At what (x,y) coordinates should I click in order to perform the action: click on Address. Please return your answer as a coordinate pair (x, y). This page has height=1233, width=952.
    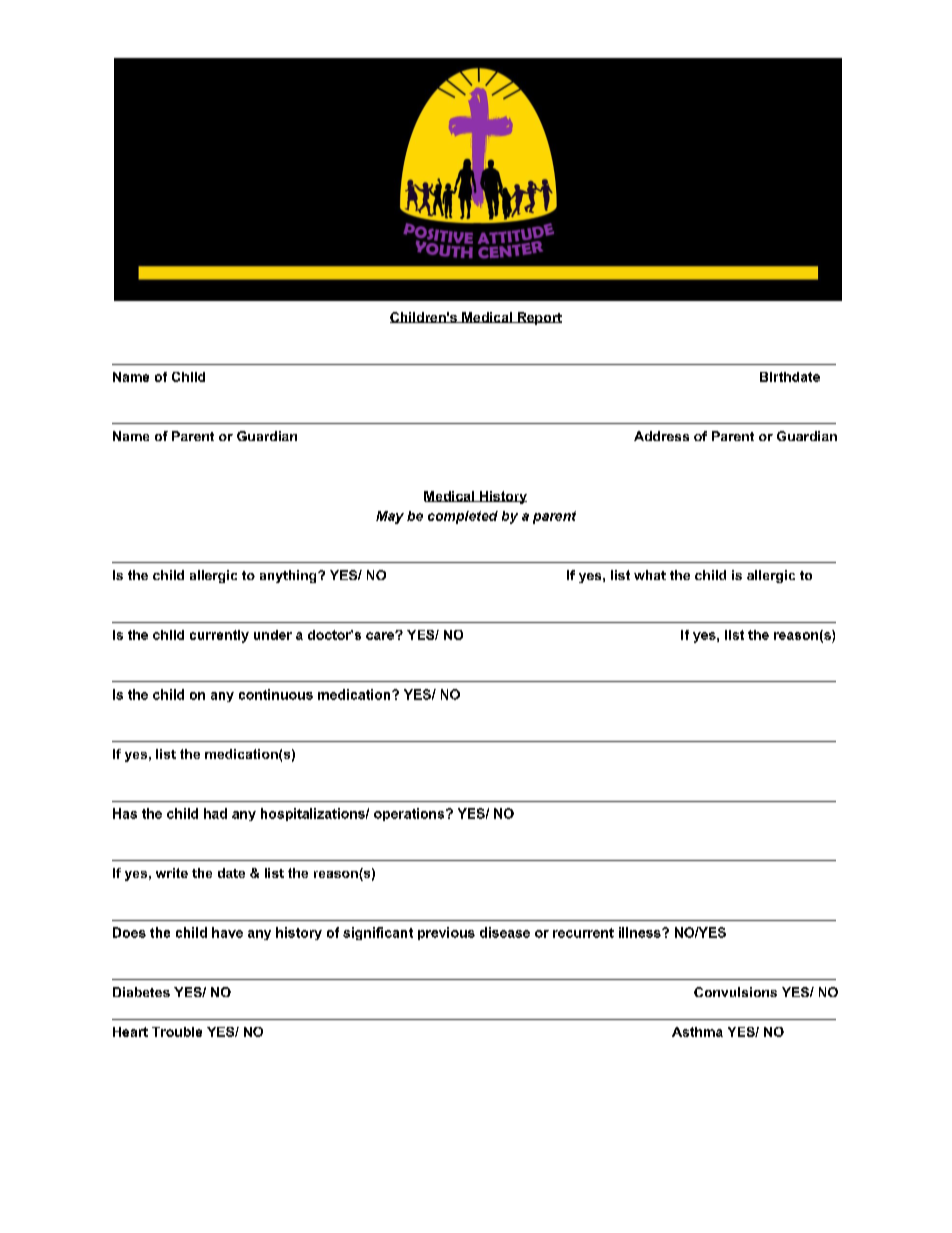
    Looking at the image, I should click on (661, 436).
